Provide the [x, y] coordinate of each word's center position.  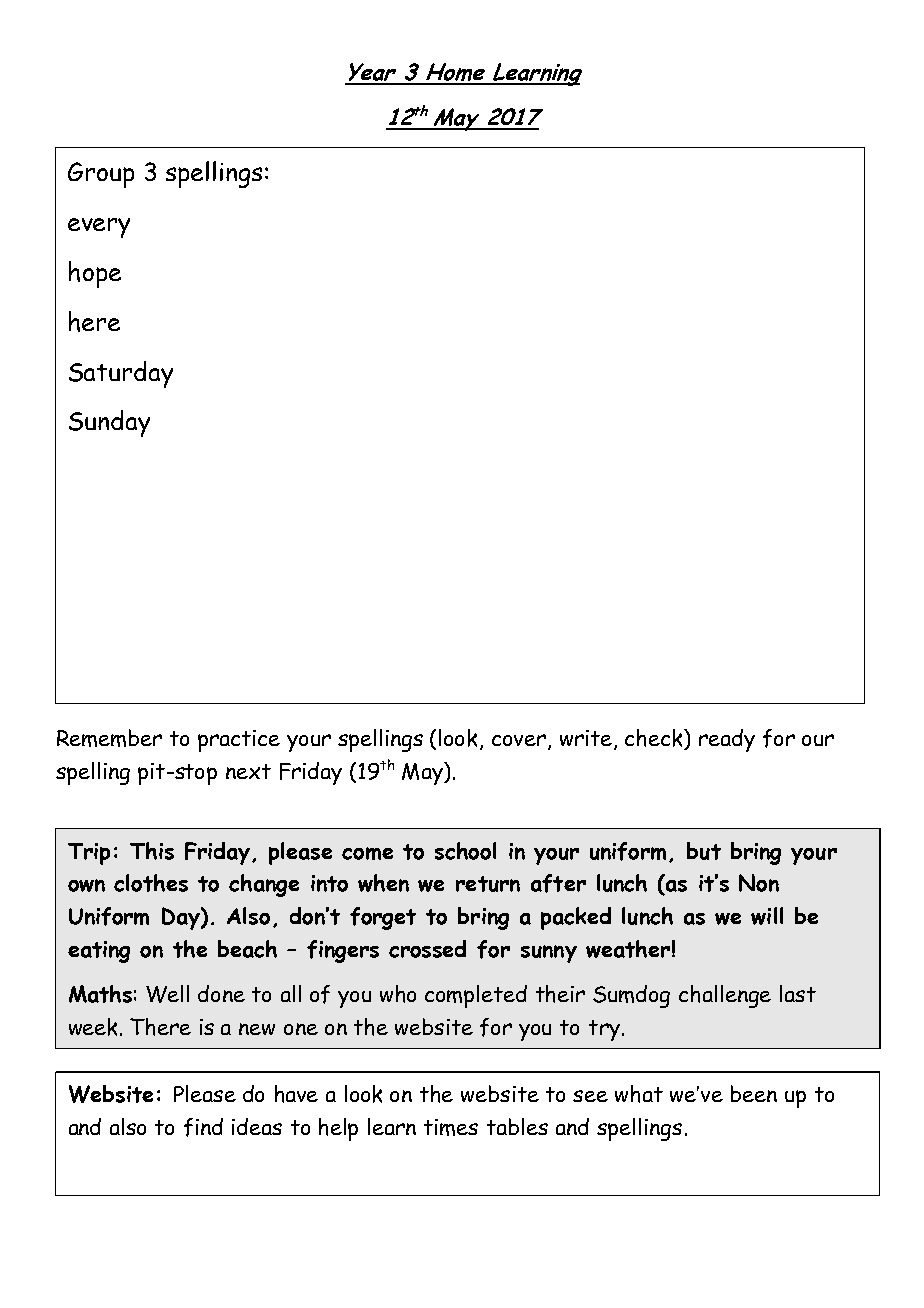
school [465, 851]
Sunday [109, 423]
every [99, 228]
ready [727, 740]
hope [95, 274]
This [152, 851]
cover [520, 741]
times [451, 1127]
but [704, 851]
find [203, 1127]
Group [101, 175]
